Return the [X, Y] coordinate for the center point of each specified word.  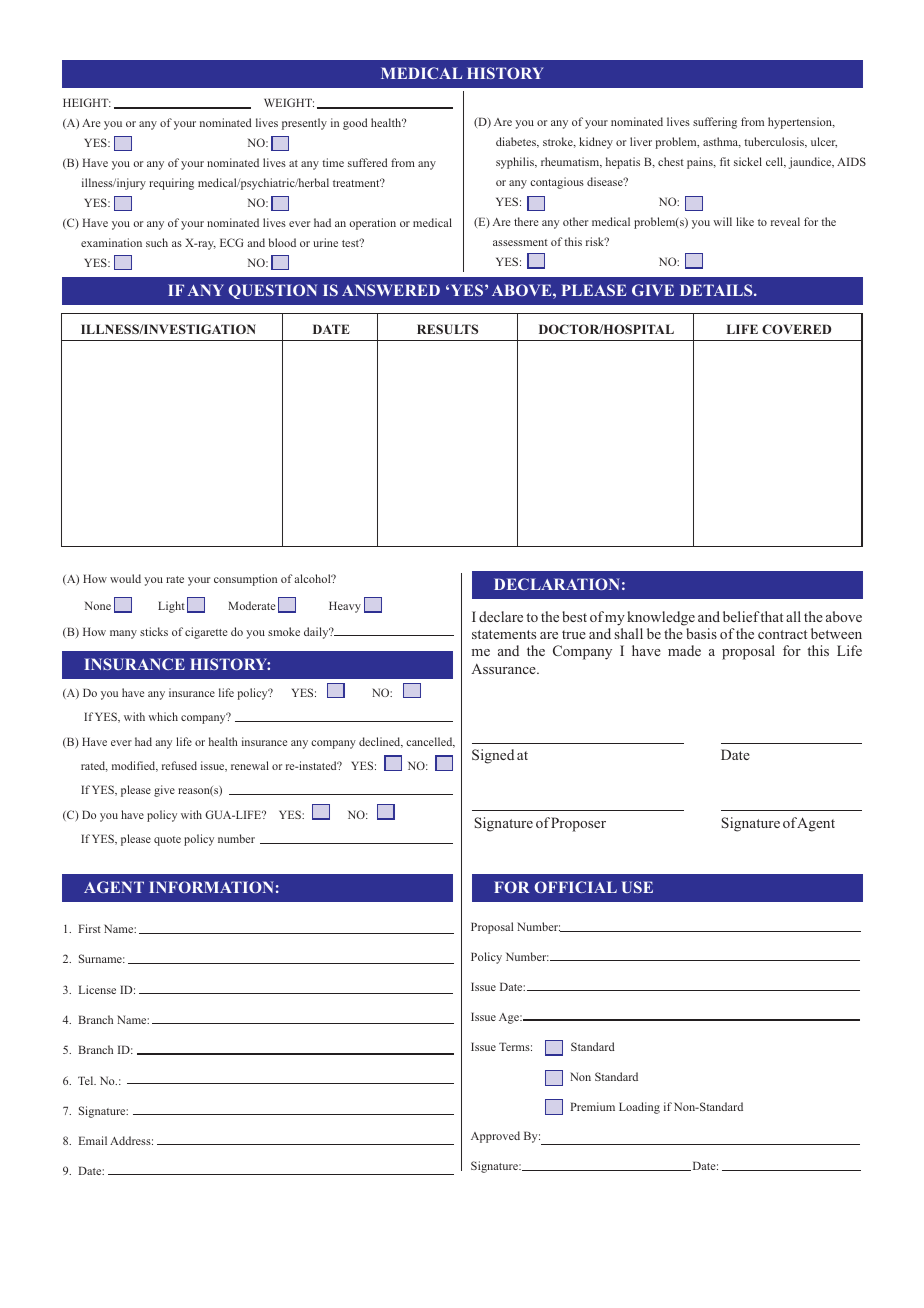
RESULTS [447, 329]
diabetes [517, 142]
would [125, 578]
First [89, 928]
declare [501, 616]
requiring [171, 184]
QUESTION [272, 291]
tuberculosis [775, 142]
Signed [493, 756]
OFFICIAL [575, 887]
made [684, 650]
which [163, 716]
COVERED [796, 329]
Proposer [578, 824]
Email [93, 1140]
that [771, 616]
